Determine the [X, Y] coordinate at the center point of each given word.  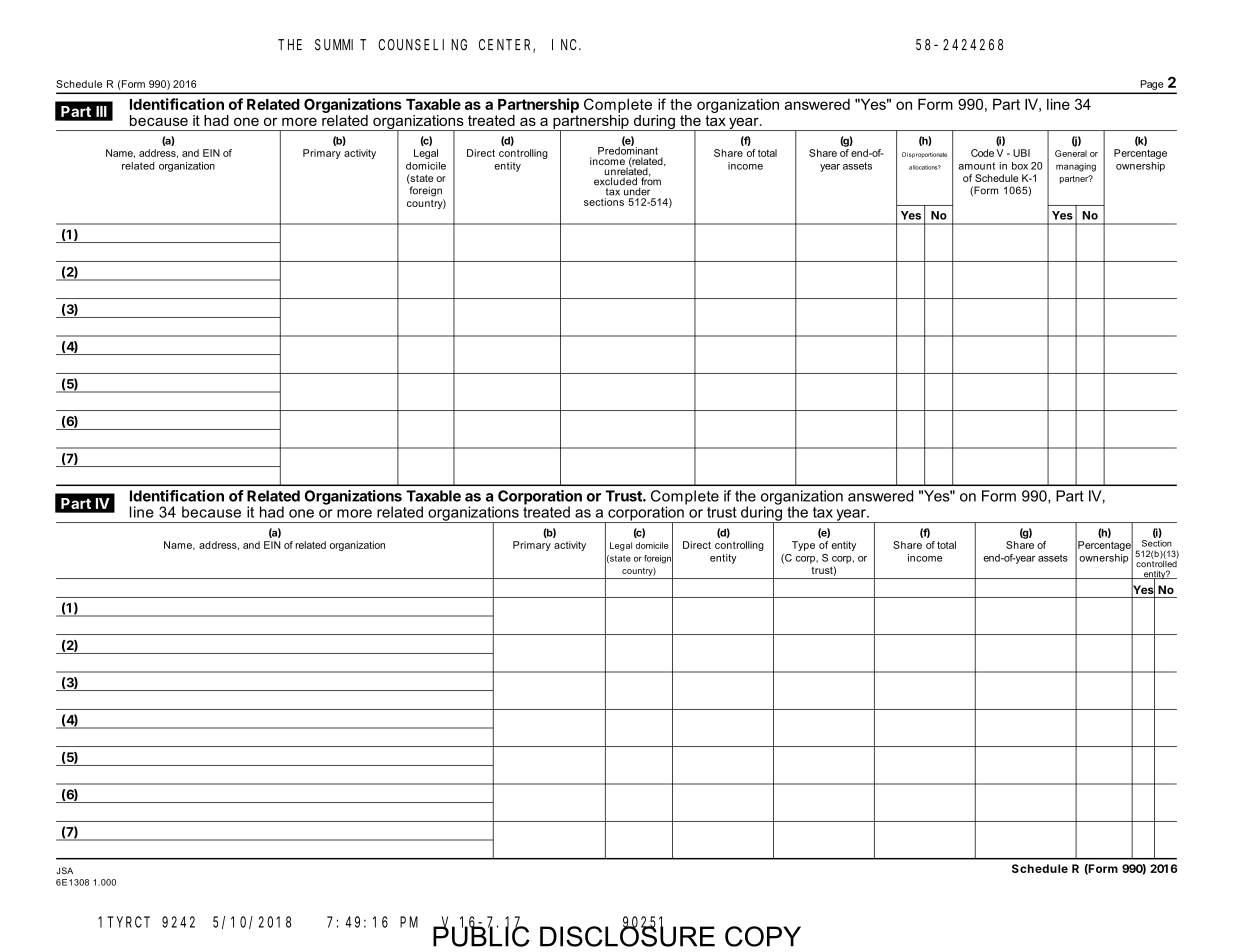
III [101, 111]
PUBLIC [481, 935]
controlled [1157, 563]
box [1020, 166]
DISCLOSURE [627, 935]
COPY [763, 936]
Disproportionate [924, 155]
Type [803, 546]
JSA [64, 870]
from [650, 180]
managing [1076, 167]
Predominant [628, 150]
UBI [1021, 153]
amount [977, 166]
